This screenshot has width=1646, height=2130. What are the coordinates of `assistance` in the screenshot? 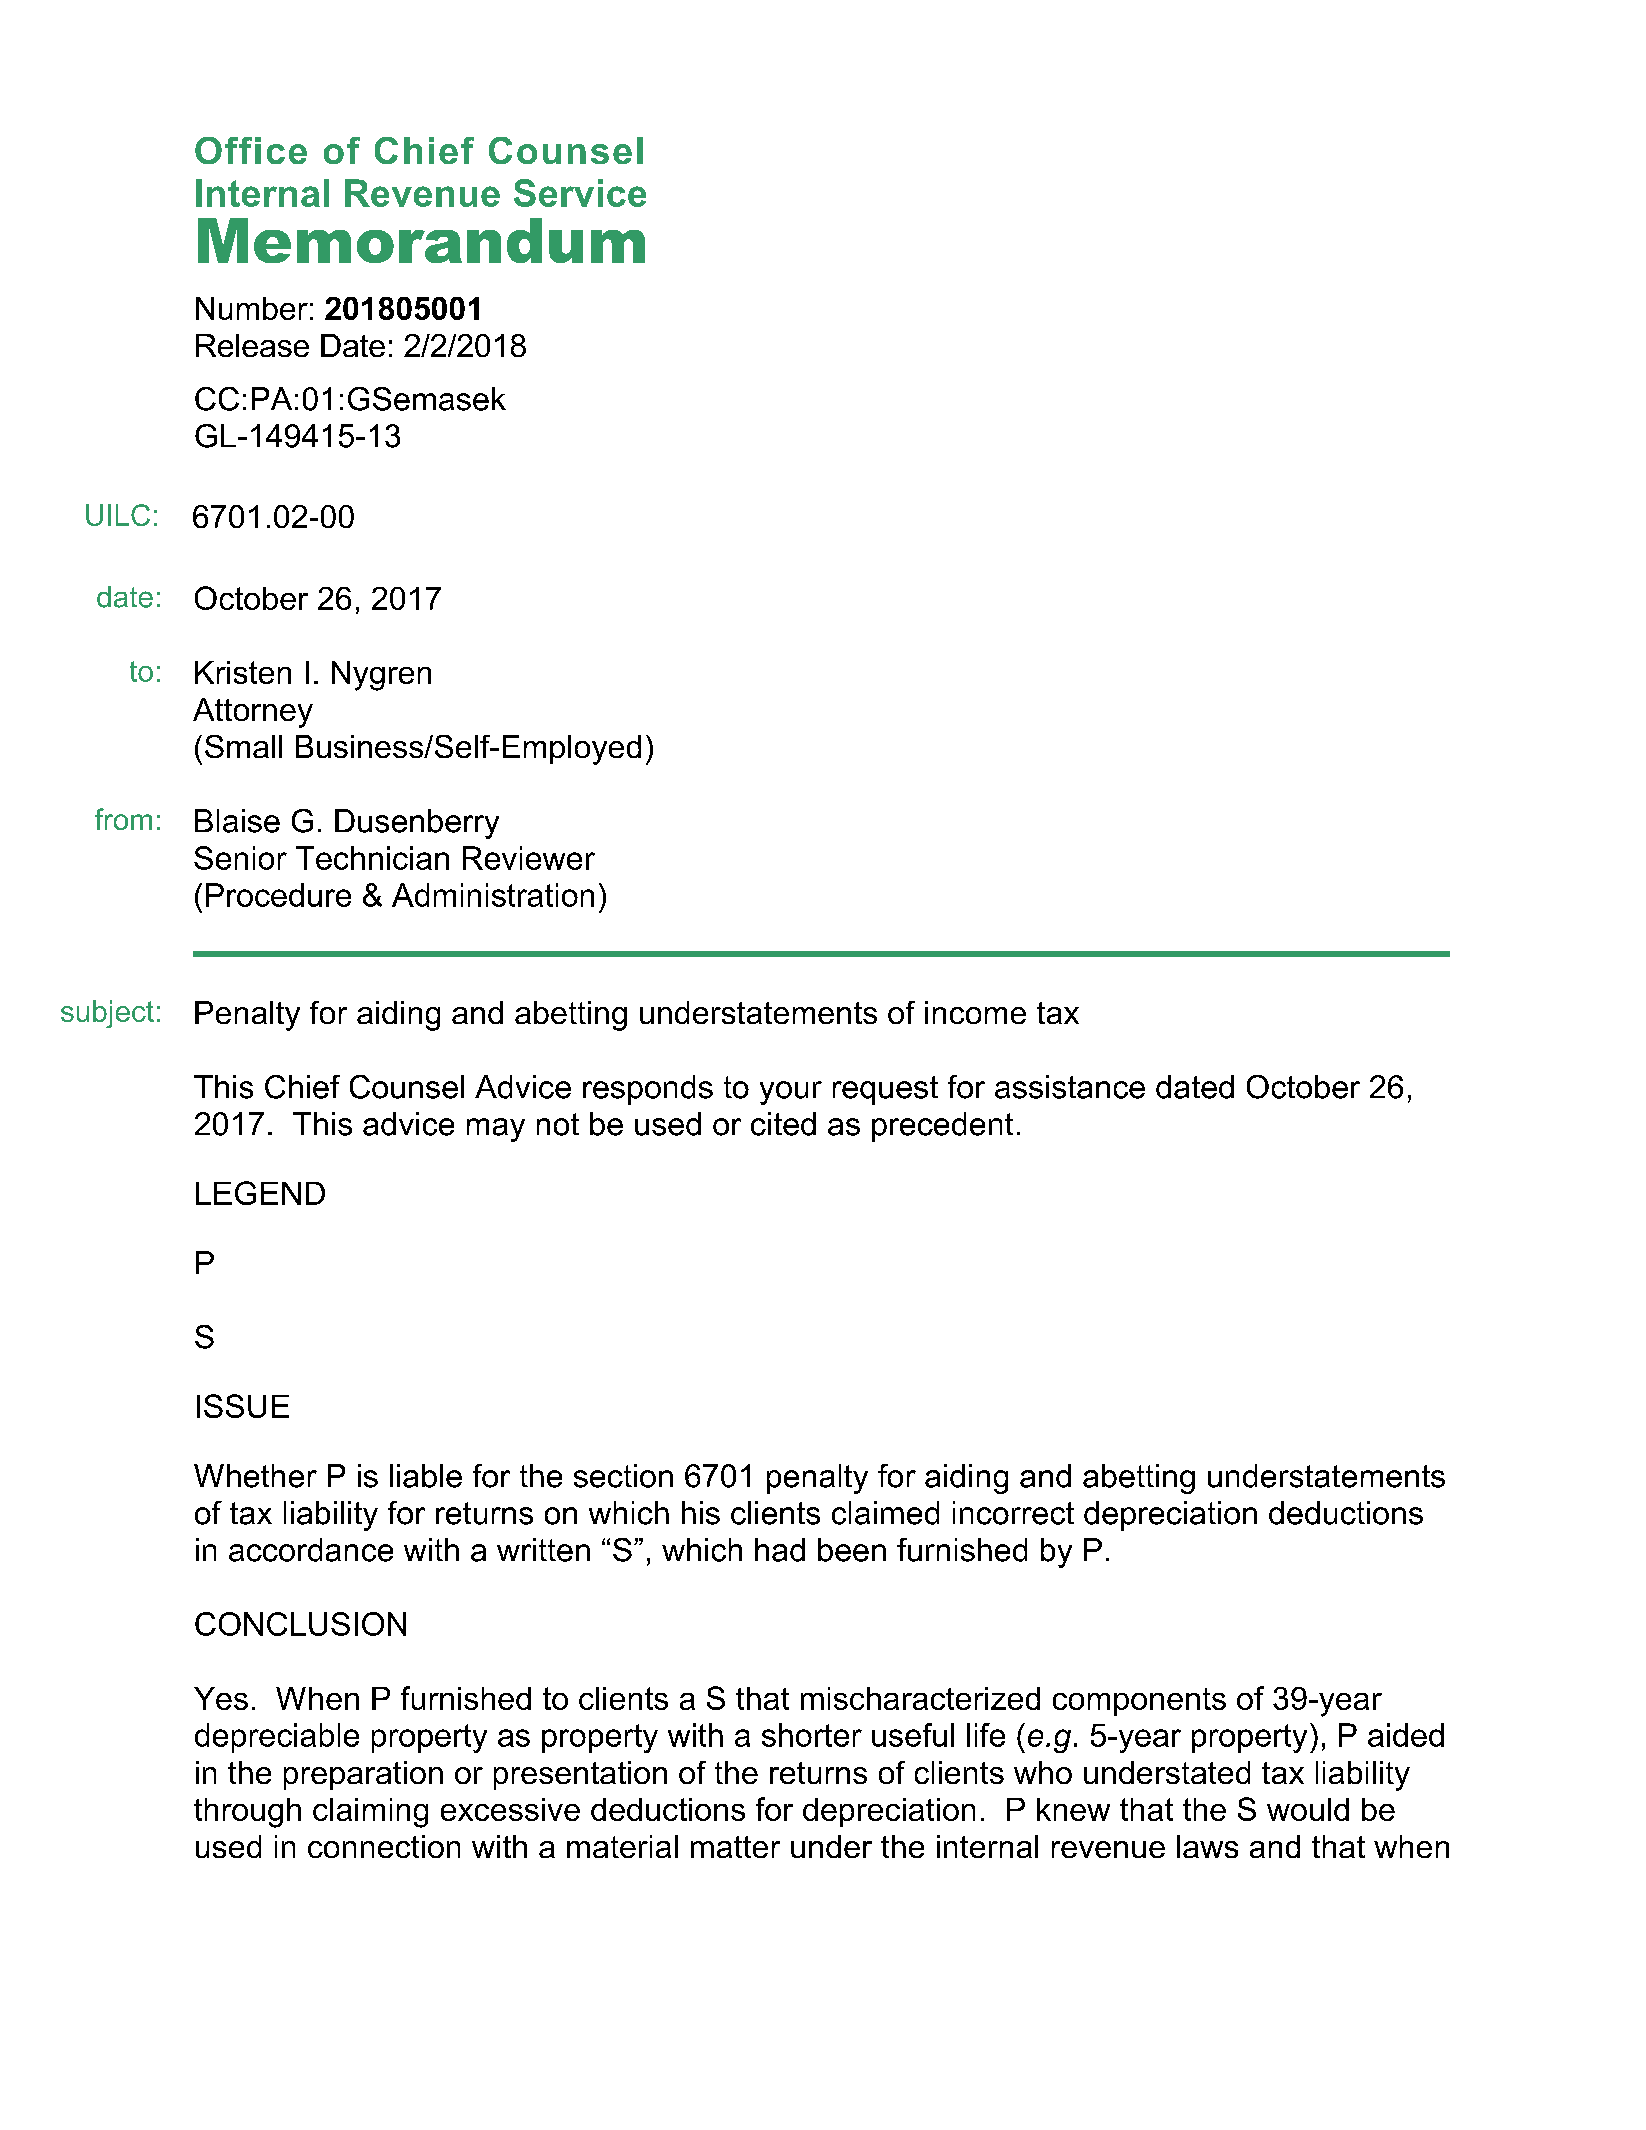 It's located at (1070, 1087).
